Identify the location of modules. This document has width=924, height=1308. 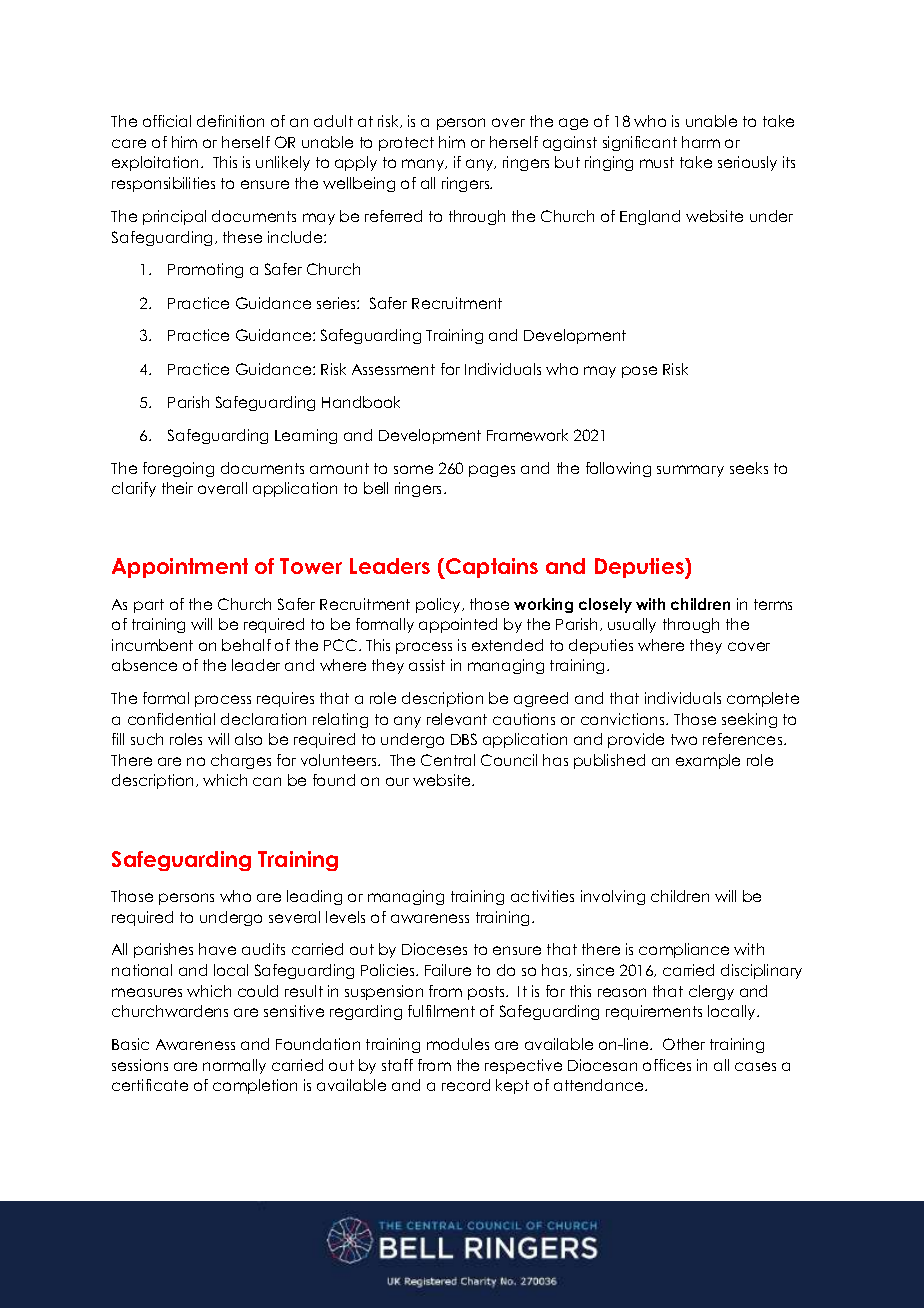
(458, 1044).
